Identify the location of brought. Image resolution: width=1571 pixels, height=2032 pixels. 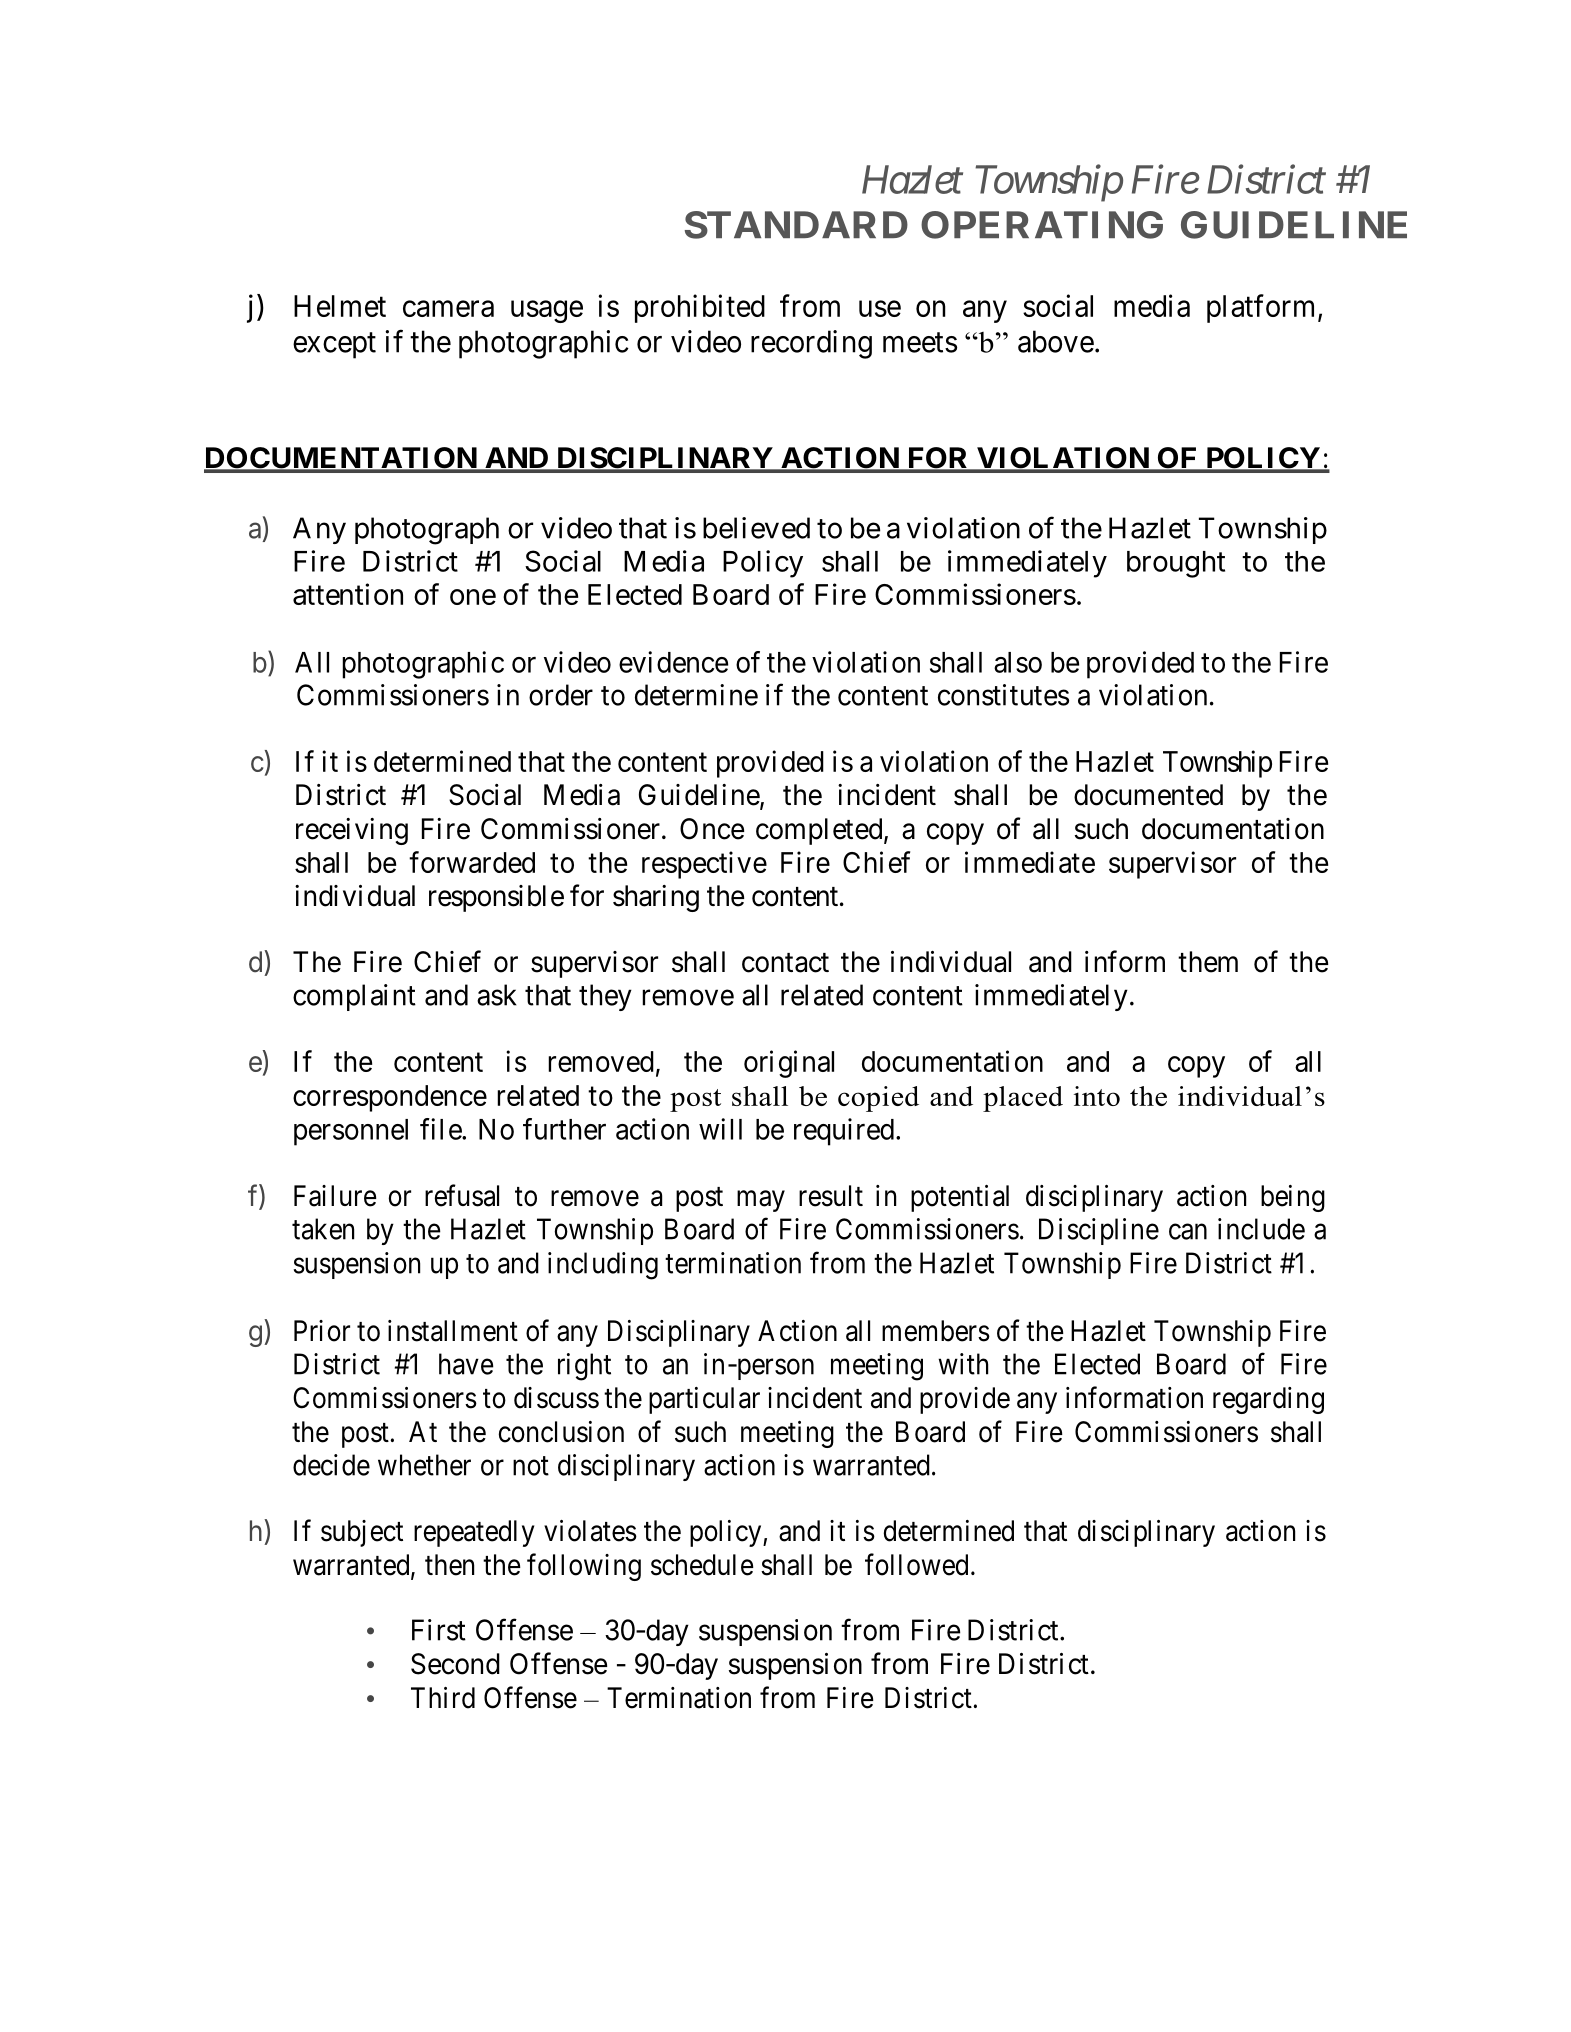
(1176, 564).
